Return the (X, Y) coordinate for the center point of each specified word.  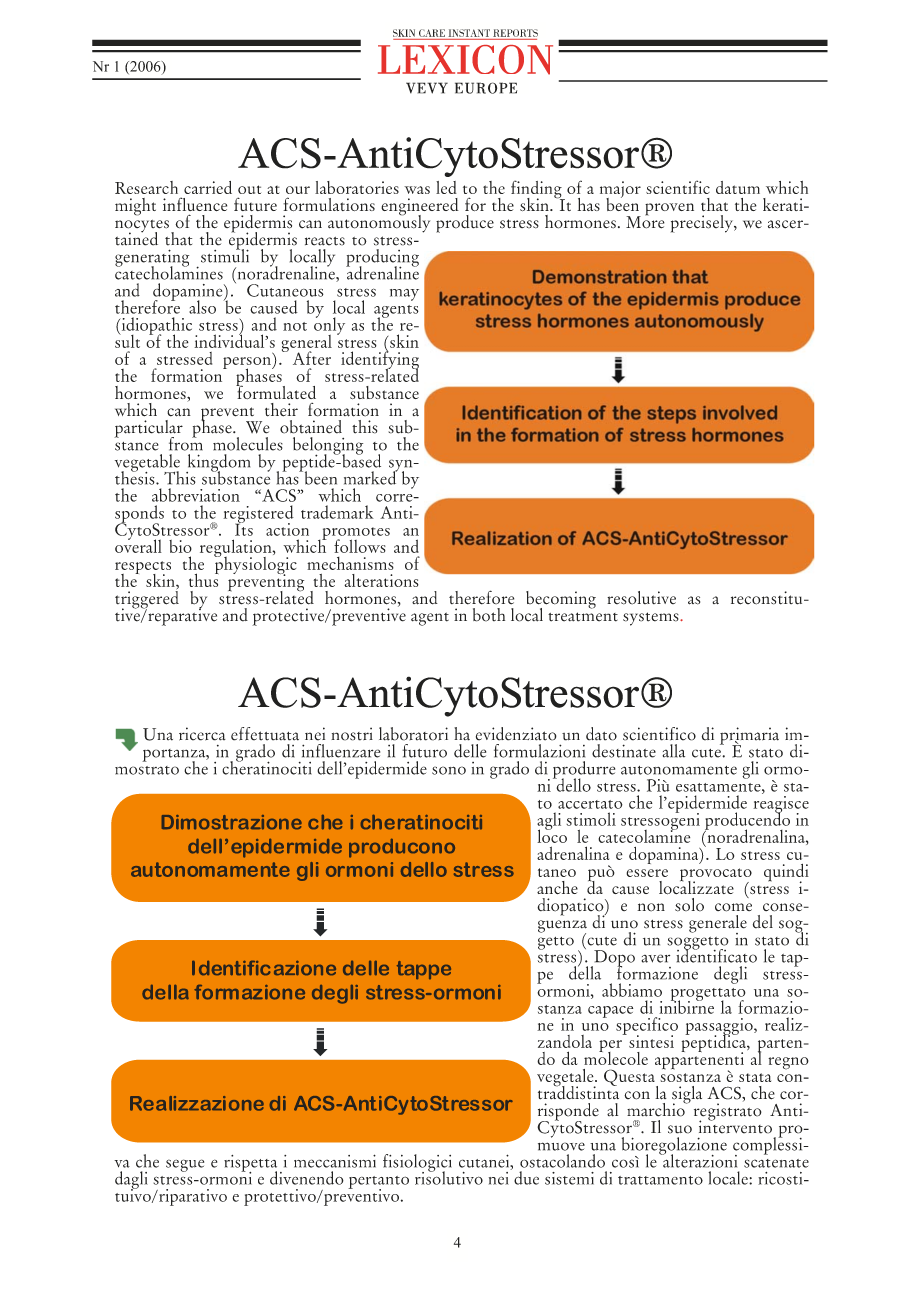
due (526, 1178)
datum (738, 187)
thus (203, 579)
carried (208, 187)
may (404, 295)
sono (449, 770)
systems (652, 619)
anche (557, 887)
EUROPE (486, 88)
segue (185, 1165)
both (489, 615)
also (202, 307)
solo (689, 905)
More (645, 221)
